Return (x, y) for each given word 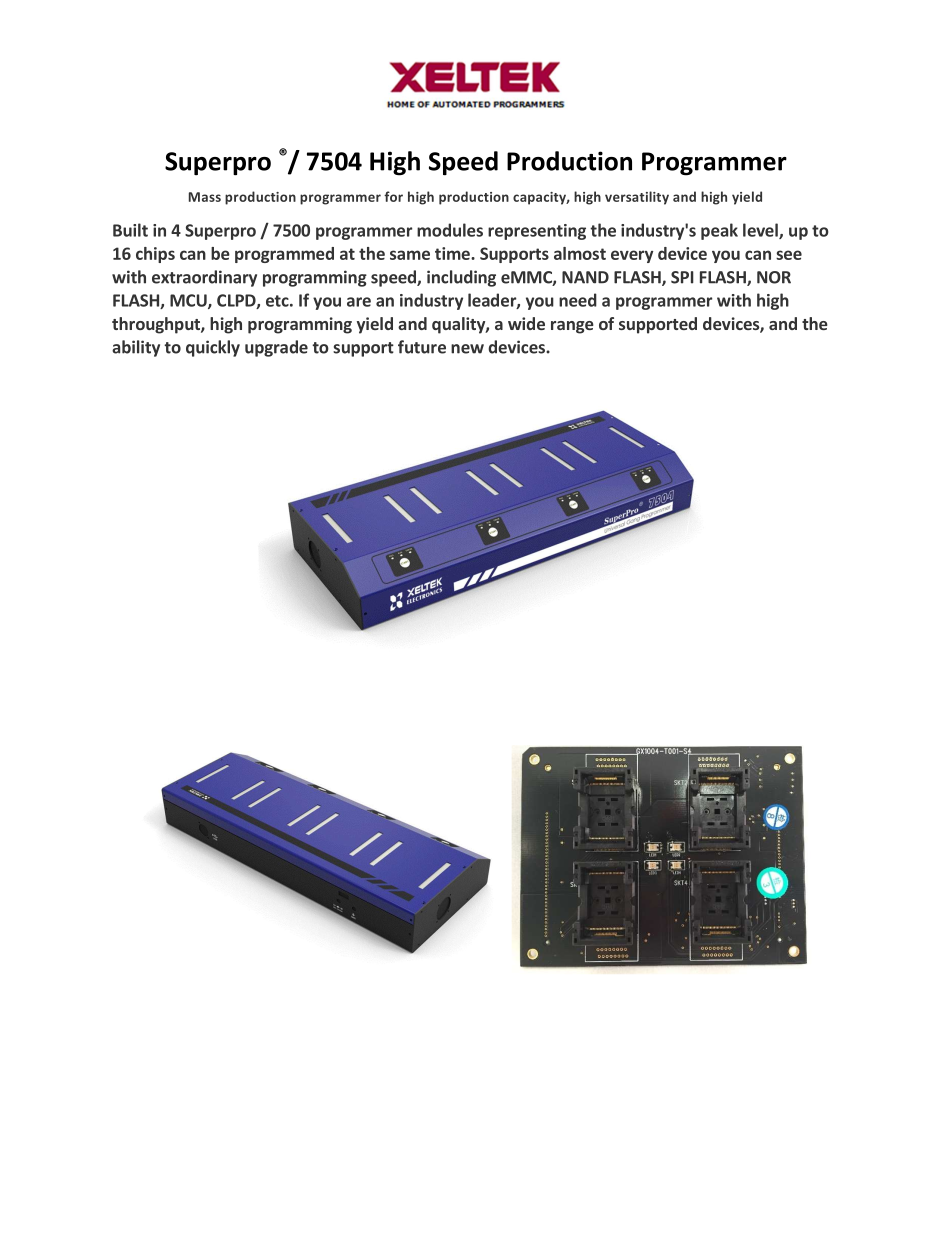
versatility (637, 198)
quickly (213, 348)
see (789, 255)
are (359, 302)
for (393, 196)
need (578, 300)
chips (155, 255)
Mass (205, 197)
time (453, 253)
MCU (189, 301)
